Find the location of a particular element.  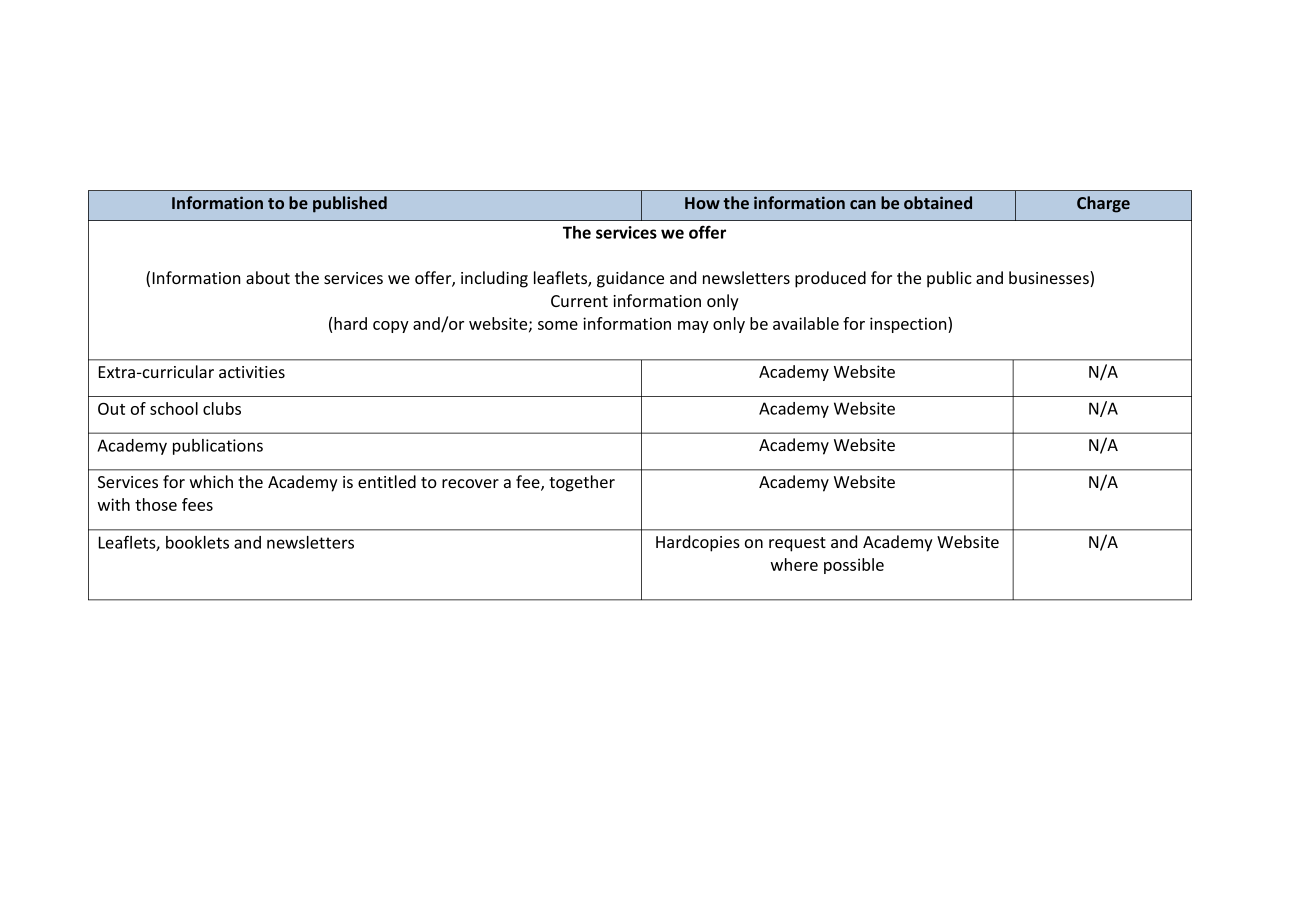

published is located at coordinates (350, 204).
